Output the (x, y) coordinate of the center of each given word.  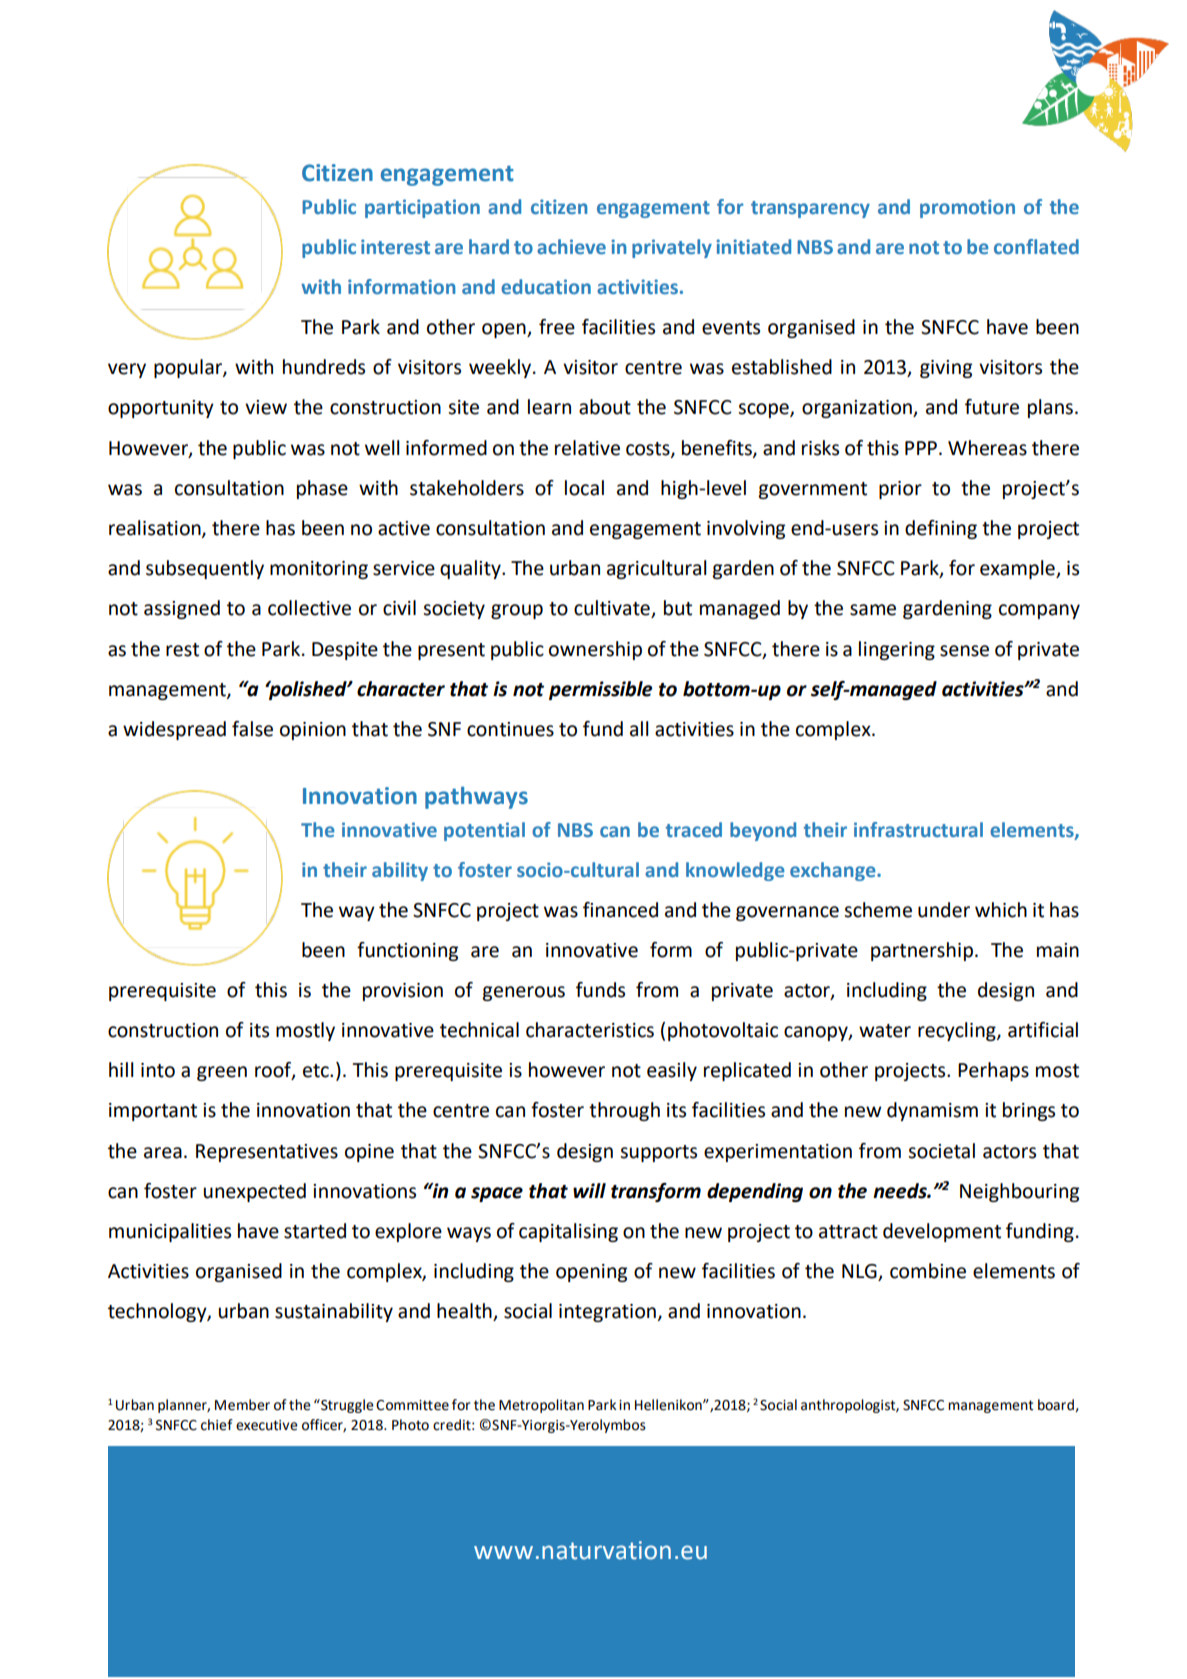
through (624, 1111)
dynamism (932, 1111)
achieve (571, 247)
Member (242, 1405)
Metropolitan (541, 1406)
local (584, 488)
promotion (967, 208)
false (252, 729)
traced (694, 830)
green (222, 1073)
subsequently (205, 569)
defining (941, 529)
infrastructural (918, 830)
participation (422, 208)
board (1057, 1405)
